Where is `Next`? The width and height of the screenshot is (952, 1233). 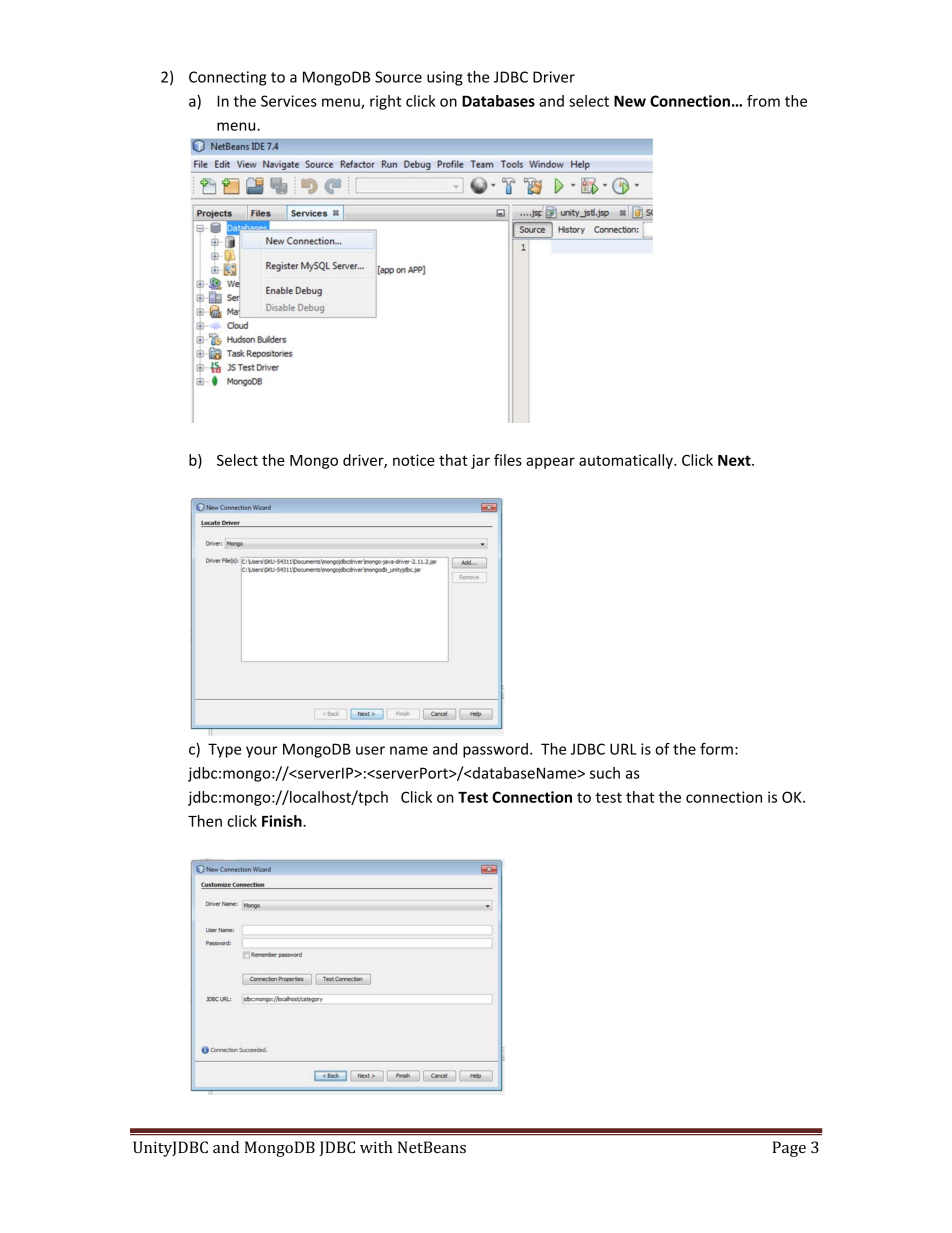
Next is located at coordinates (735, 460).
